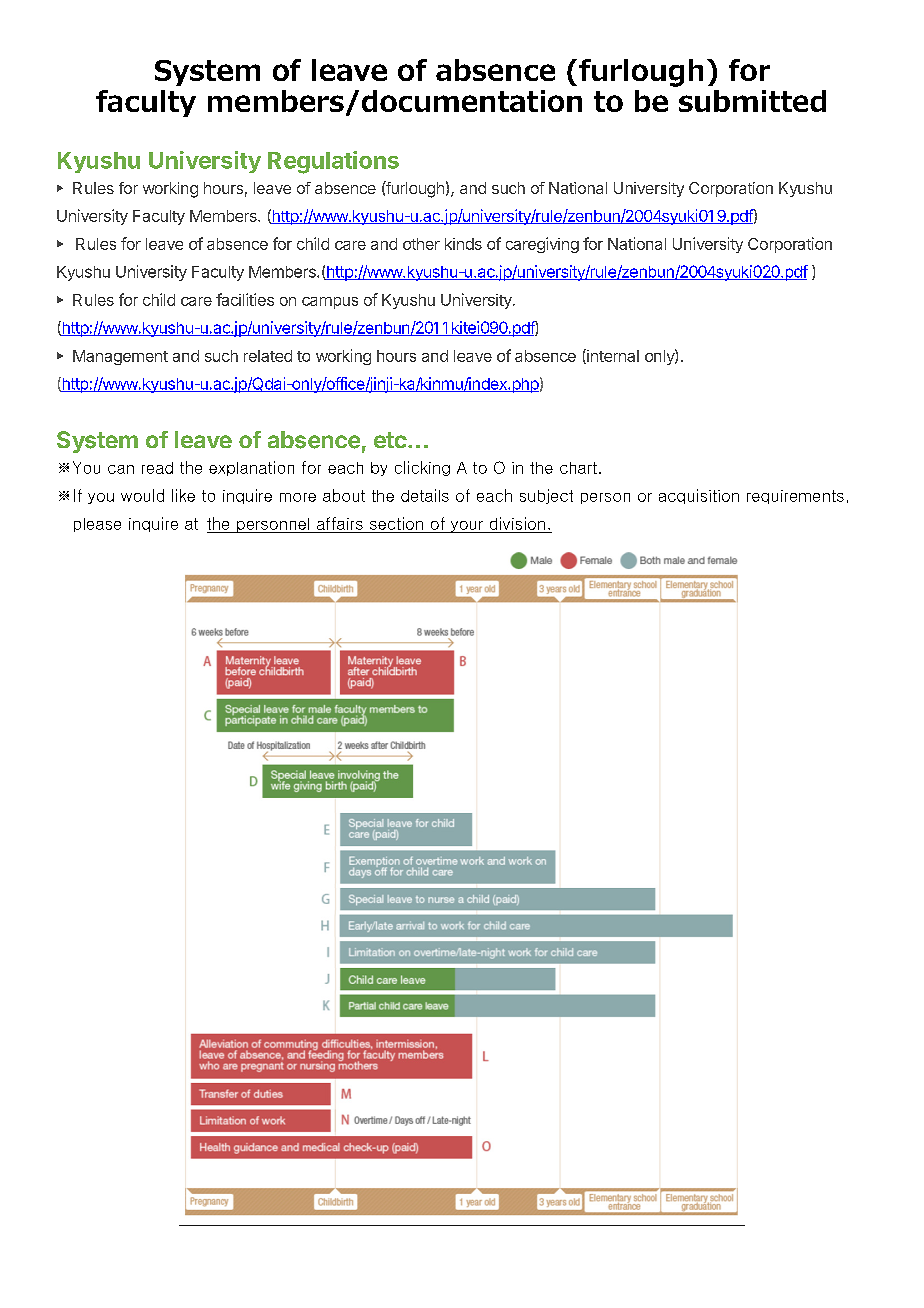  Describe the element at coordinates (612, 356) in the image. I see `internal` at that location.
